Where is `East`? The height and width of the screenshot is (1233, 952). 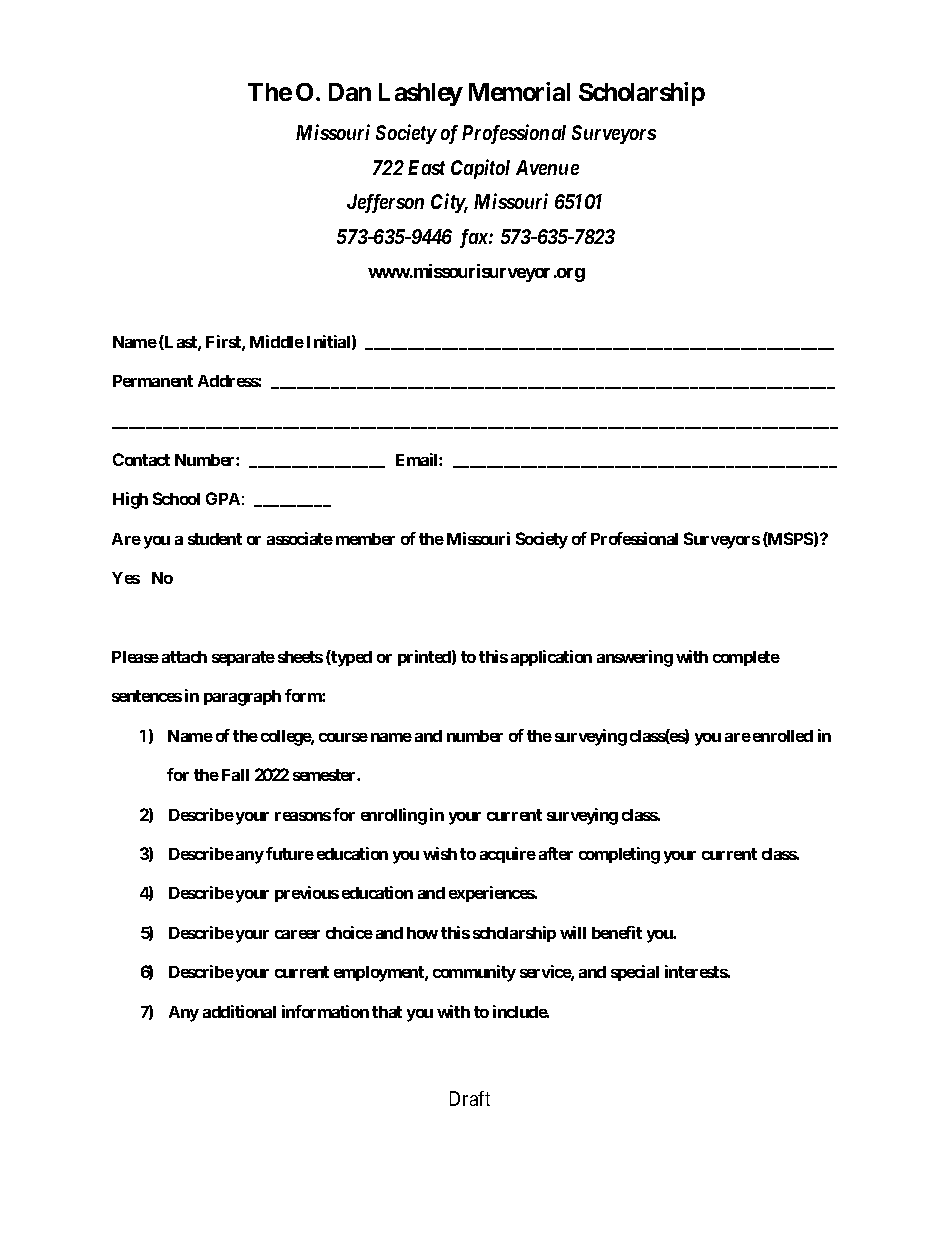 East is located at coordinates (426, 167).
